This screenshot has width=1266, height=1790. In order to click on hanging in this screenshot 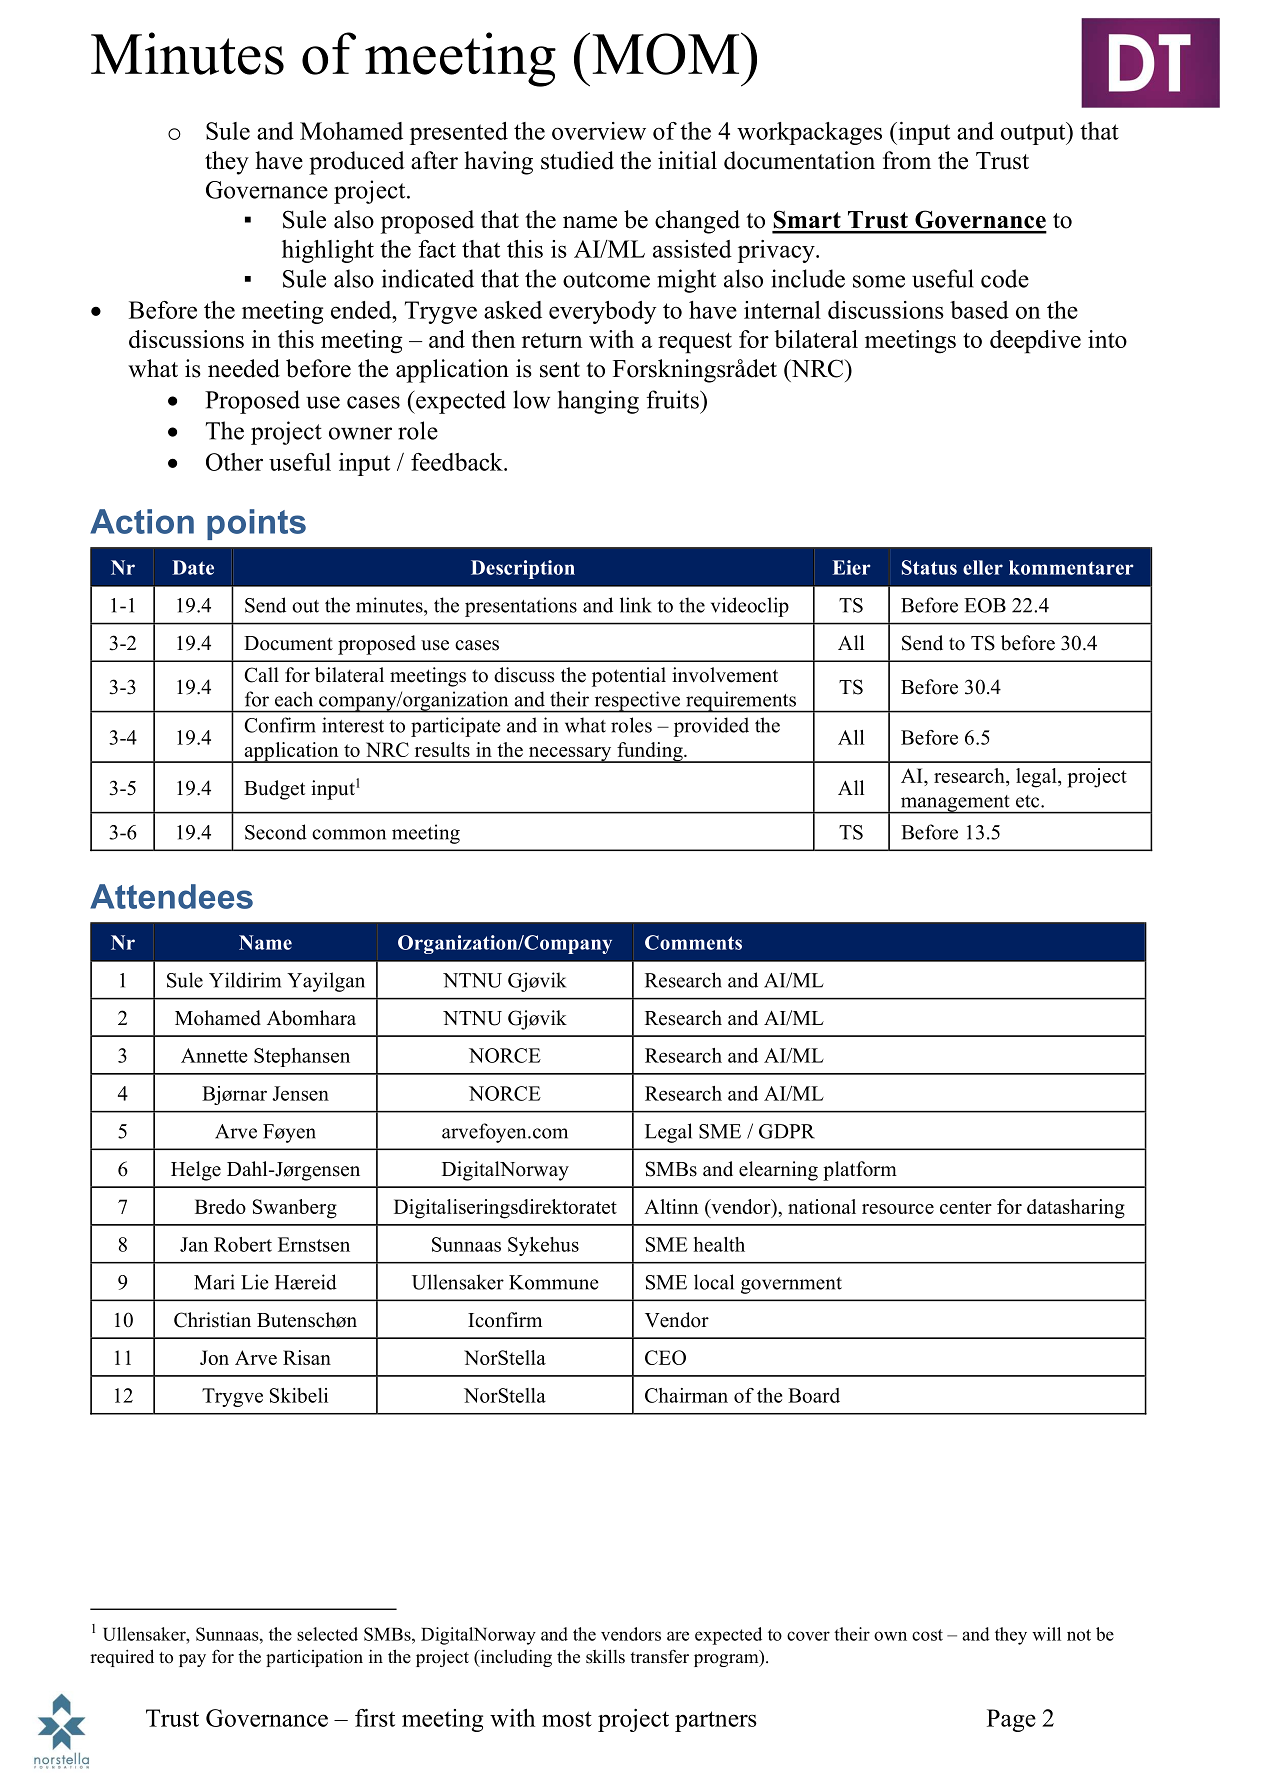, I will do `click(598, 402)`.
